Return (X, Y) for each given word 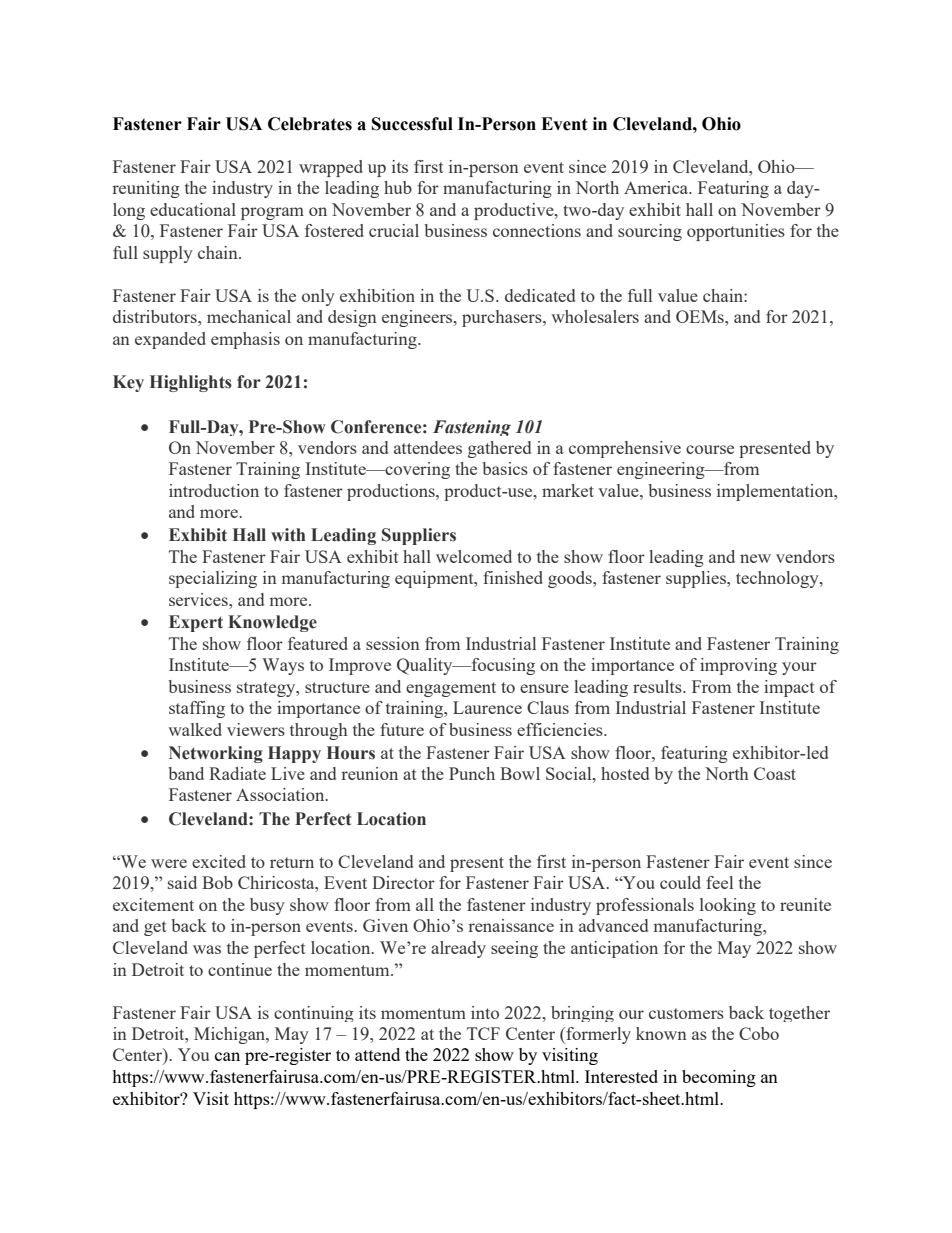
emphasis (245, 340)
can (227, 1056)
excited (219, 861)
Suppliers (419, 536)
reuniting (146, 189)
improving (738, 666)
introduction (214, 490)
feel (719, 882)
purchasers (503, 318)
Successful (412, 124)
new (755, 558)
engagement (451, 689)
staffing (197, 709)
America (657, 187)
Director (403, 882)
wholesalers (595, 316)
